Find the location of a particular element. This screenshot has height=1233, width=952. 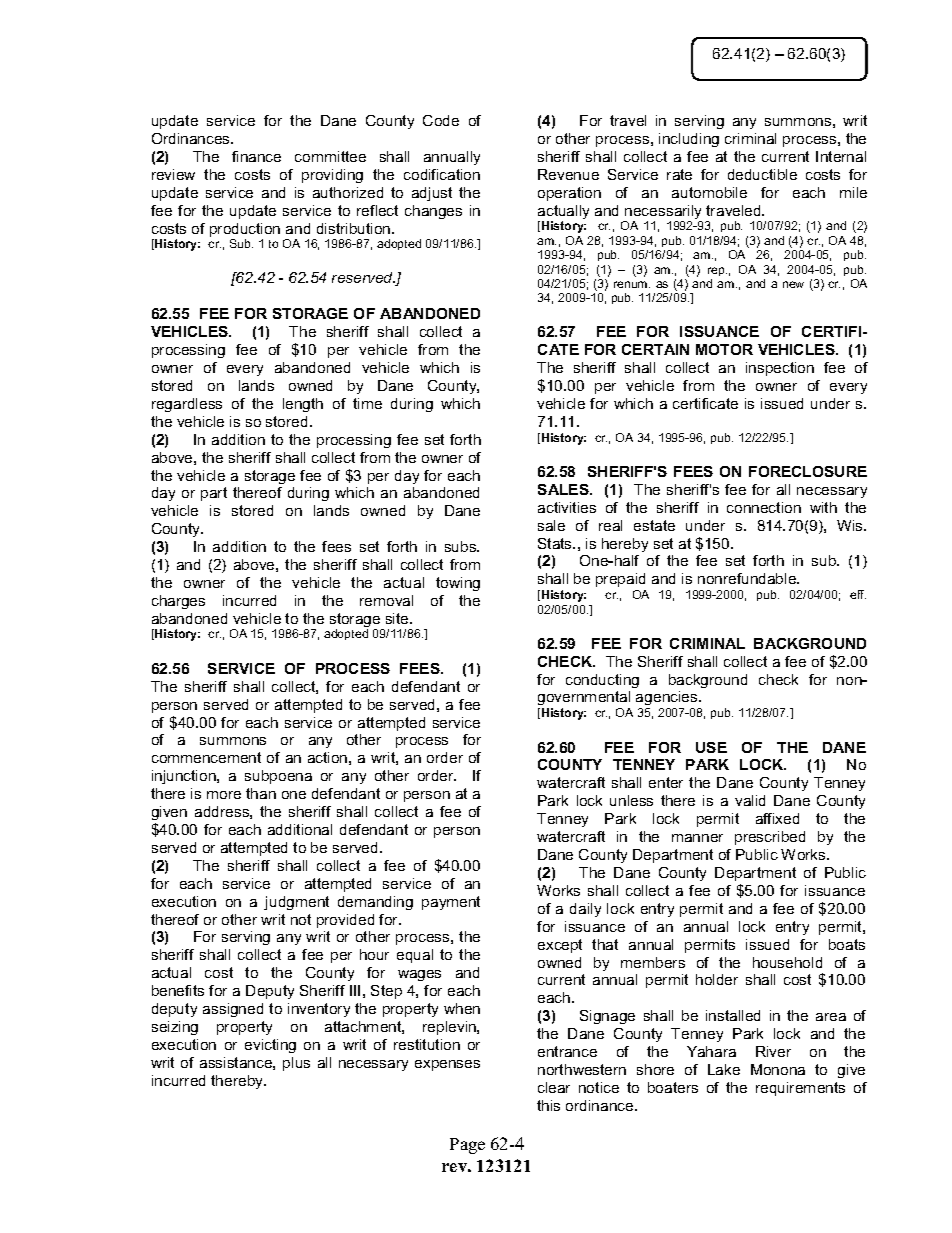

prescribed is located at coordinates (770, 838).
